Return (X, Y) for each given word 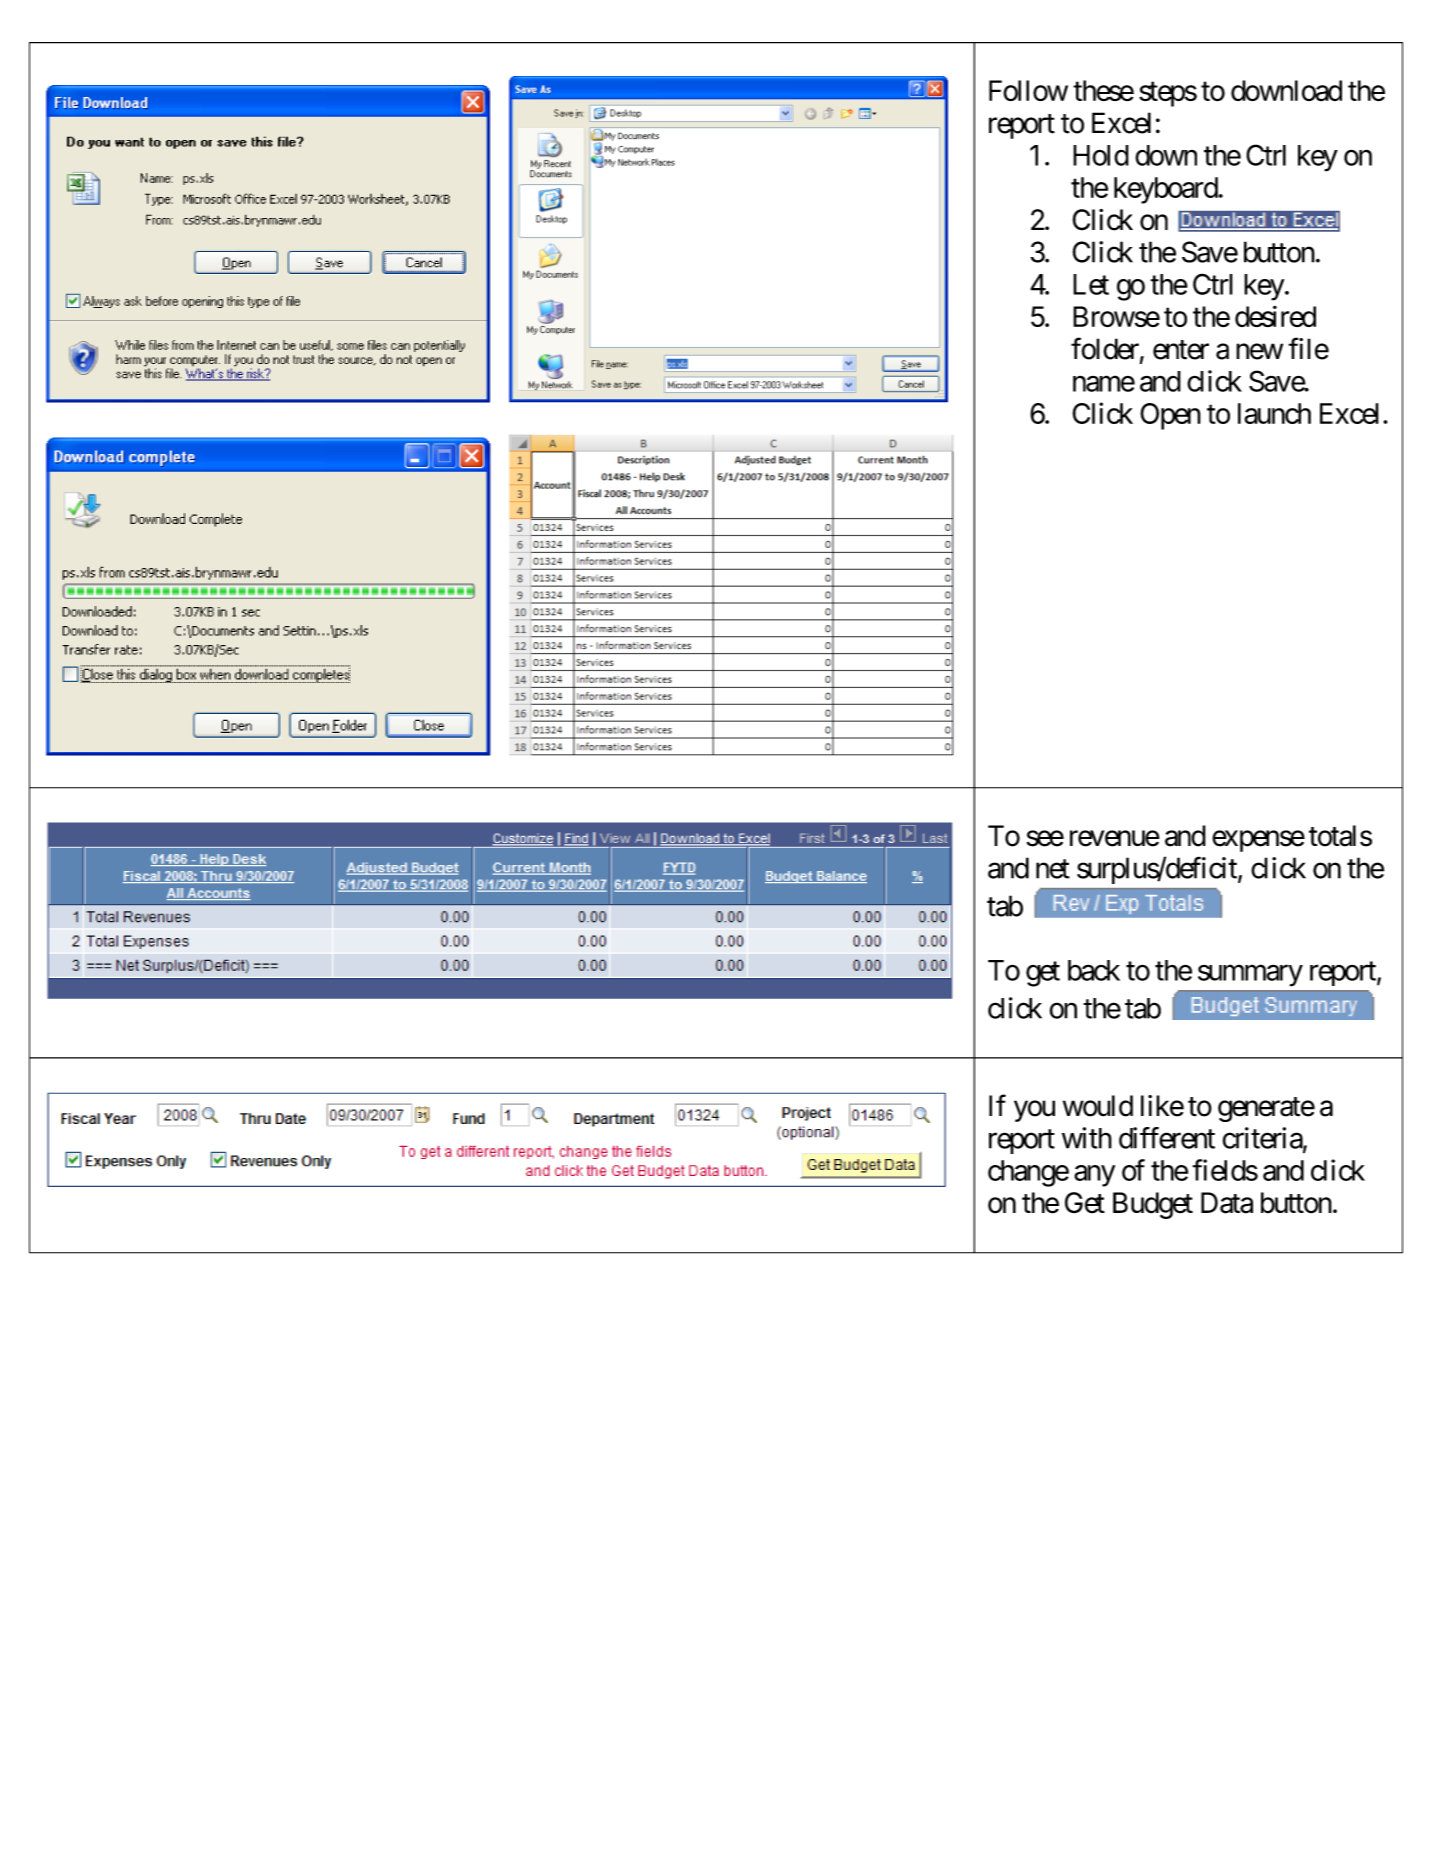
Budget (1153, 1205)
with (1087, 1138)
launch (1274, 413)
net (1053, 869)
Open (1170, 416)
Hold (1101, 155)
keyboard (1166, 190)
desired (1275, 316)
